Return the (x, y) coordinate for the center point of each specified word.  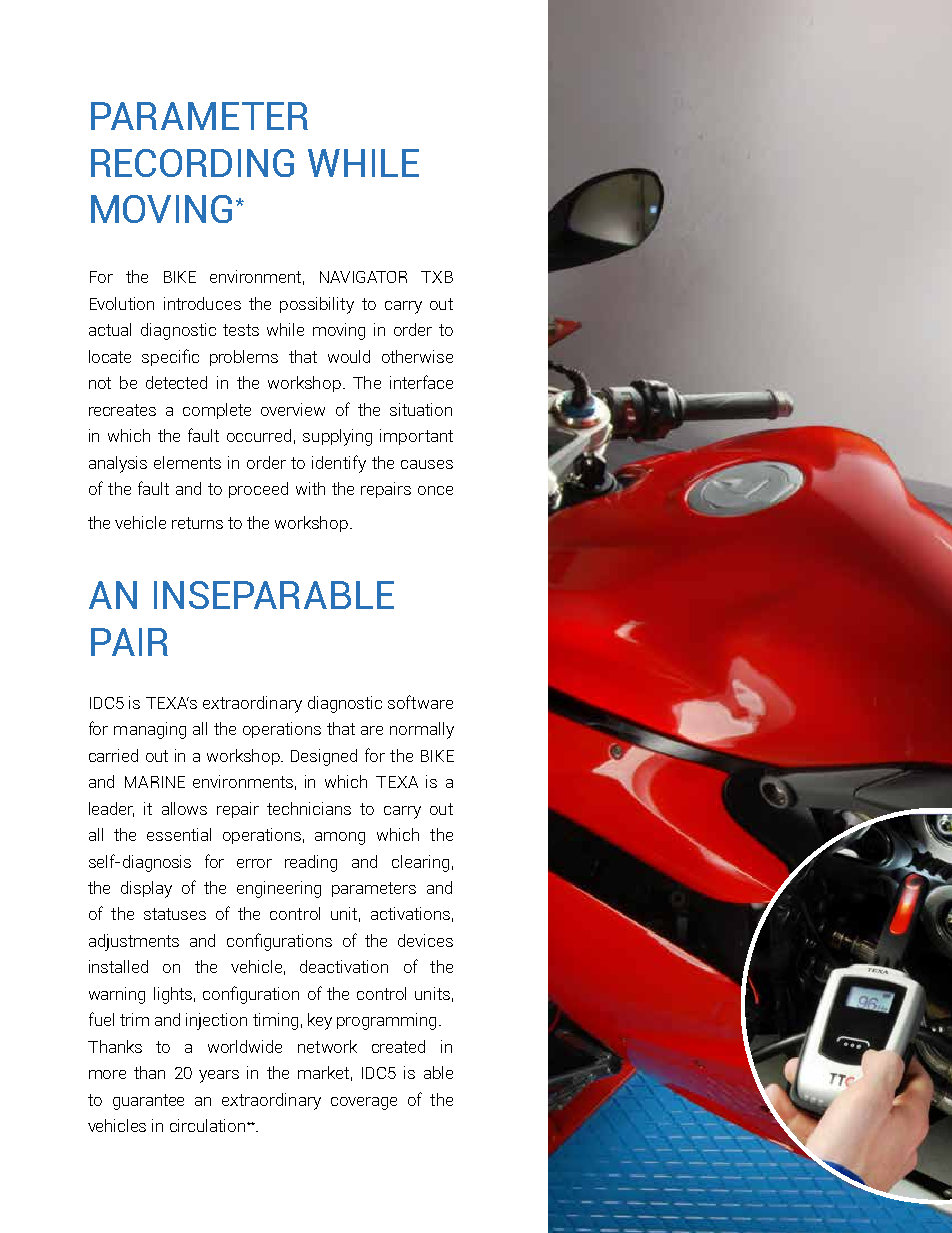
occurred (259, 435)
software (420, 702)
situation (421, 409)
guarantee (148, 1102)
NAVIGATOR (363, 277)
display (146, 889)
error (254, 863)
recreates (122, 410)
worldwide (245, 1046)
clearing (420, 863)
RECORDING (192, 163)
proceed (258, 490)
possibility (317, 305)
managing (150, 730)
